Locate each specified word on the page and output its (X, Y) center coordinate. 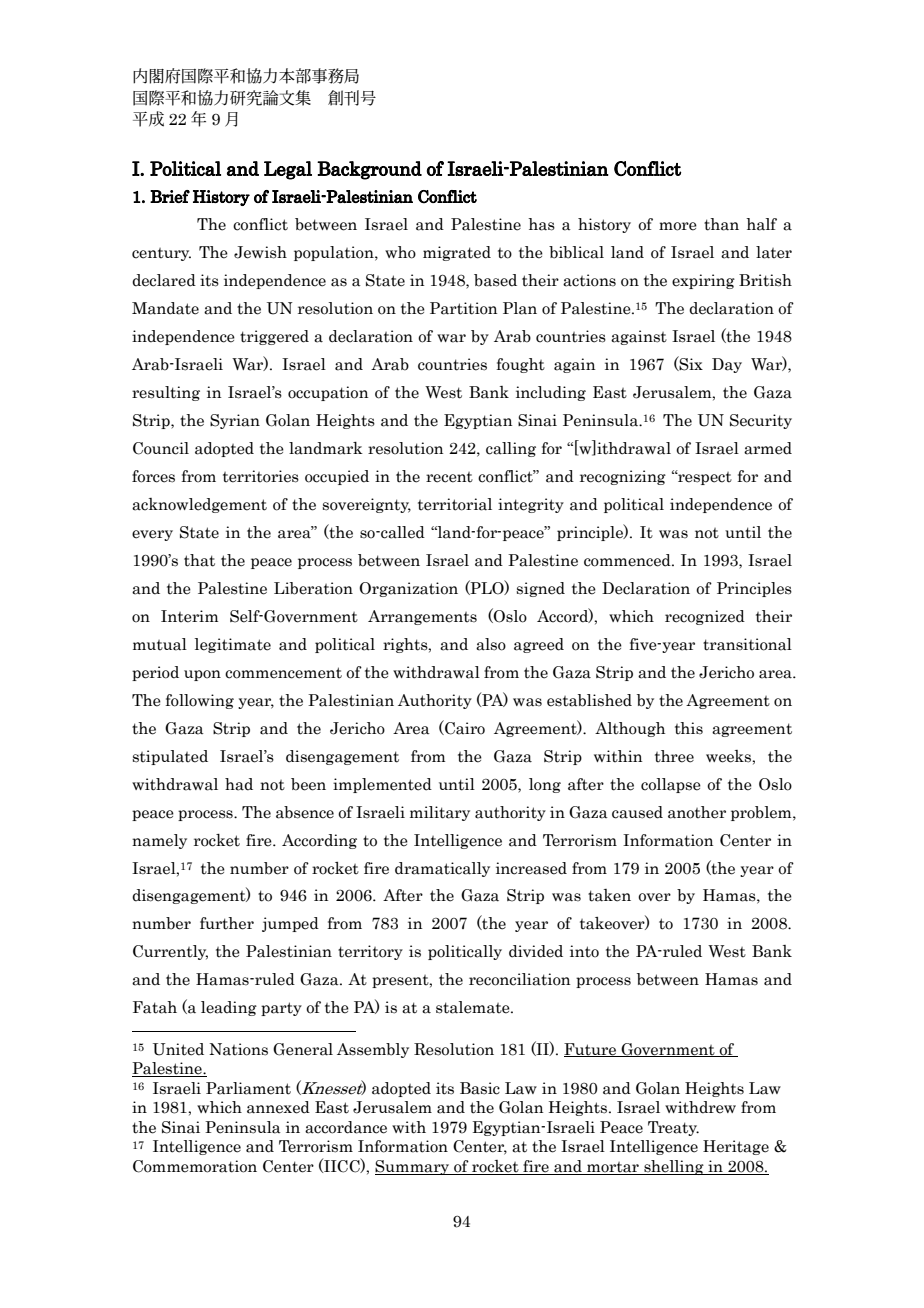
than (721, 224)
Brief (170, 196)
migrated (457, 253)
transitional (747, 644)
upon (202, 675)
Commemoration (195, 1166)
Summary (413, 1167)
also (491, 644)
